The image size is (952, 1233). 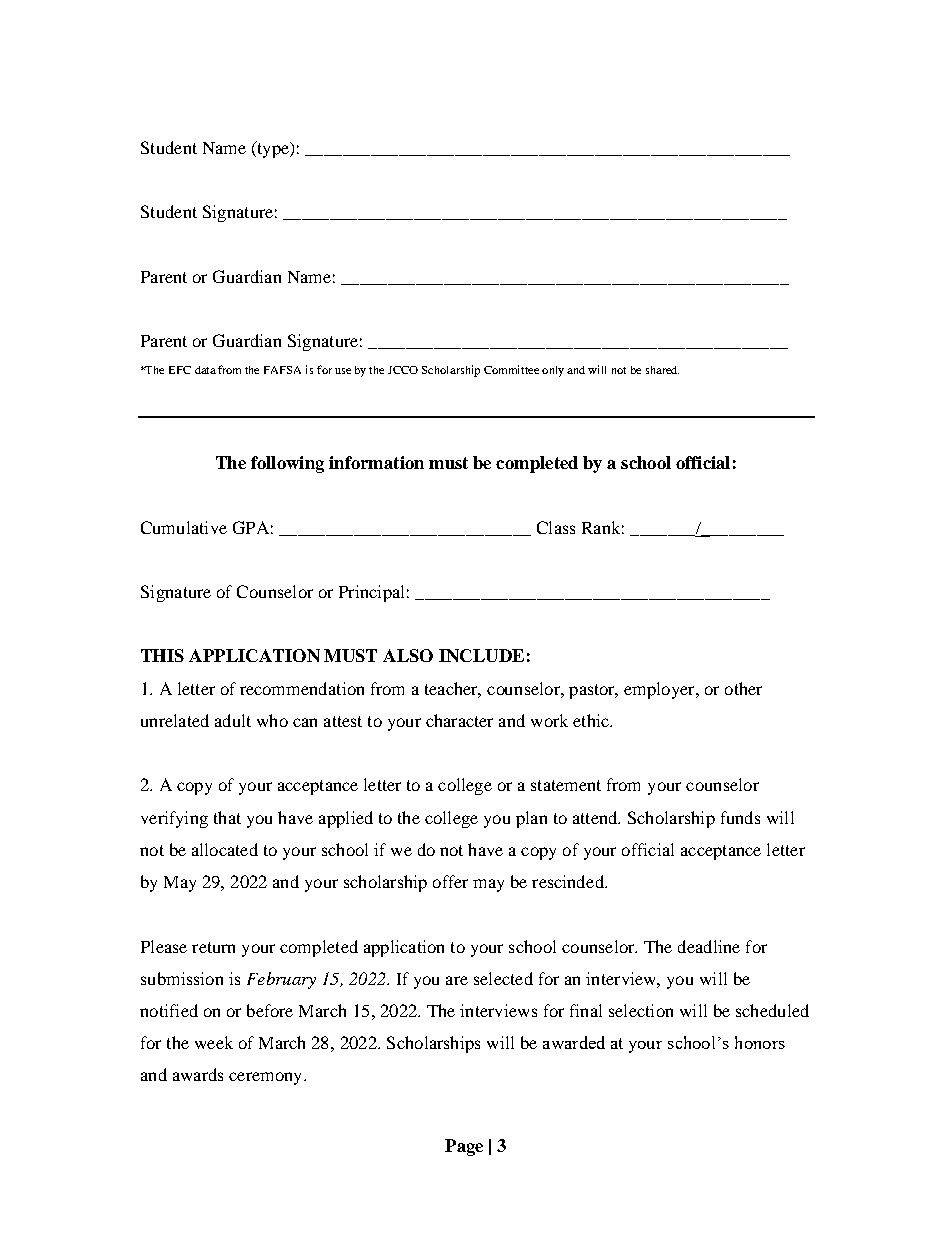 I want to click on Committee, so click(x=511, y=369).
